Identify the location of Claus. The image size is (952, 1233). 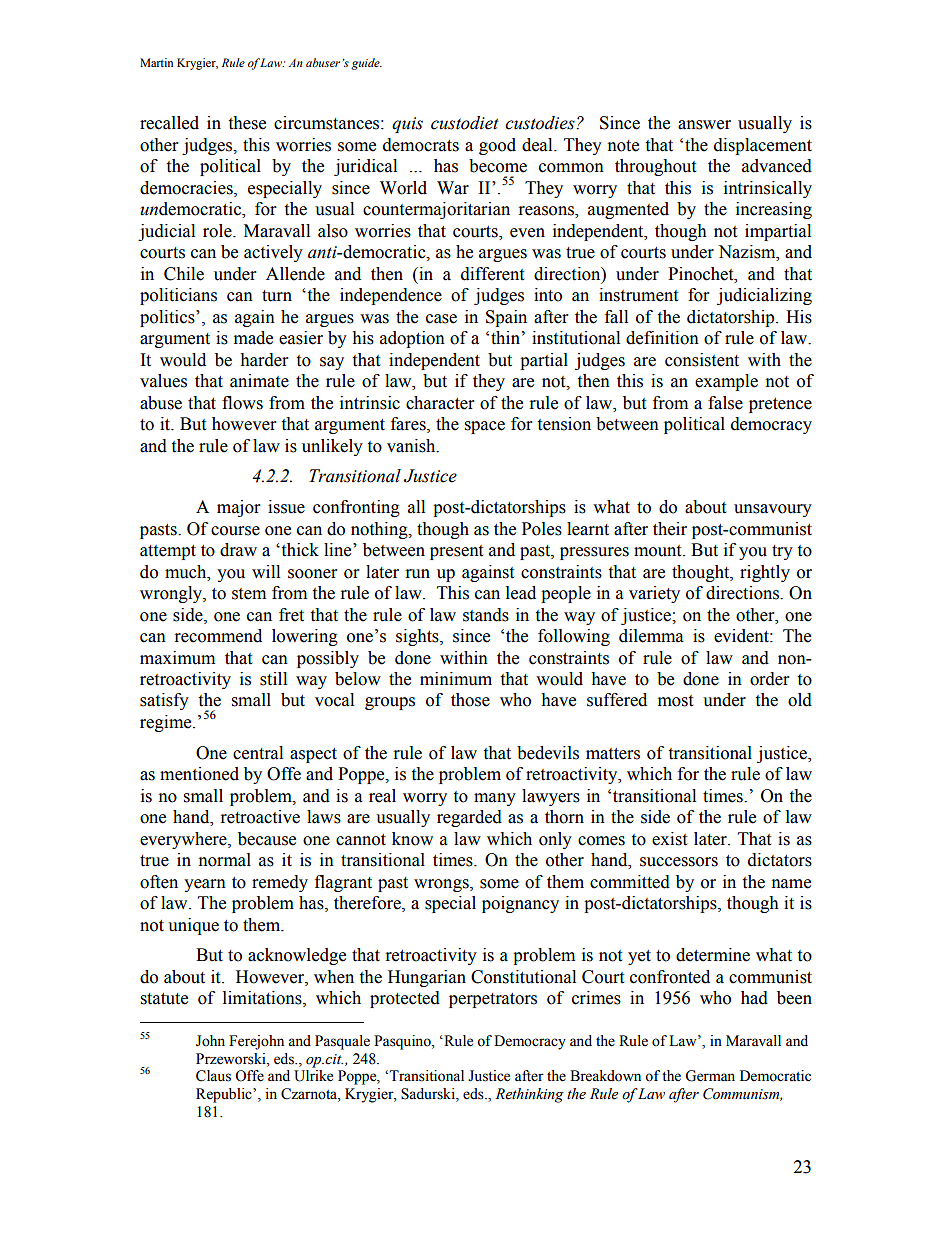
(213, 1076).
